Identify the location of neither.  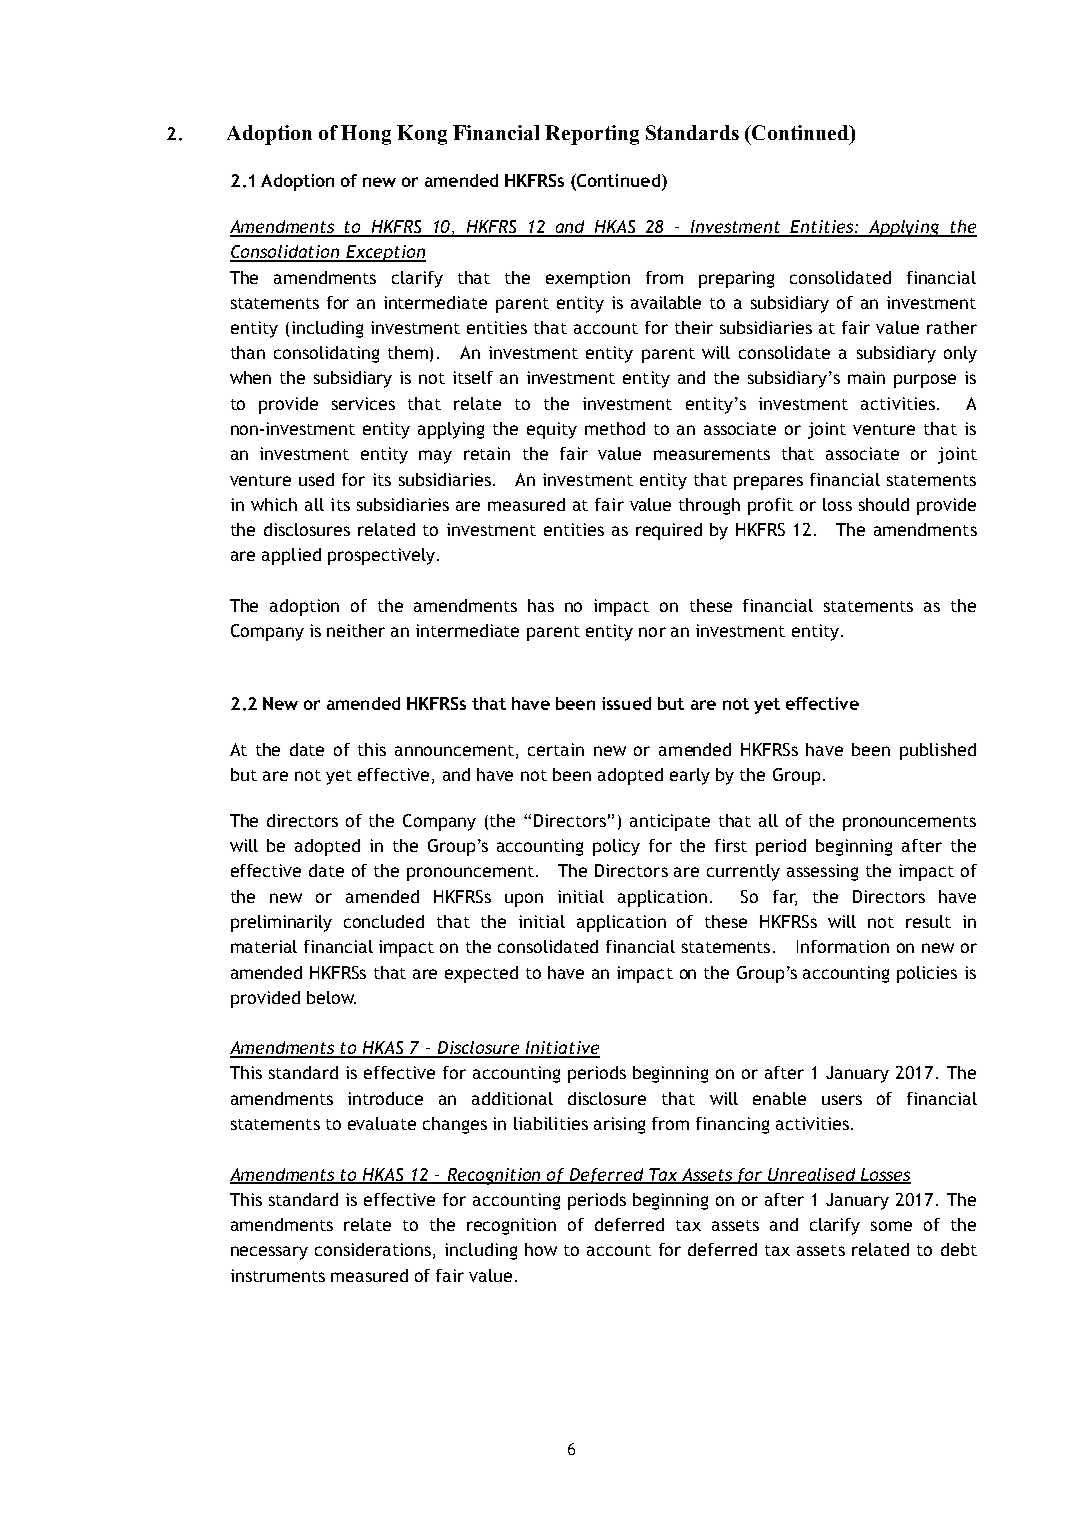
(356, 630).
